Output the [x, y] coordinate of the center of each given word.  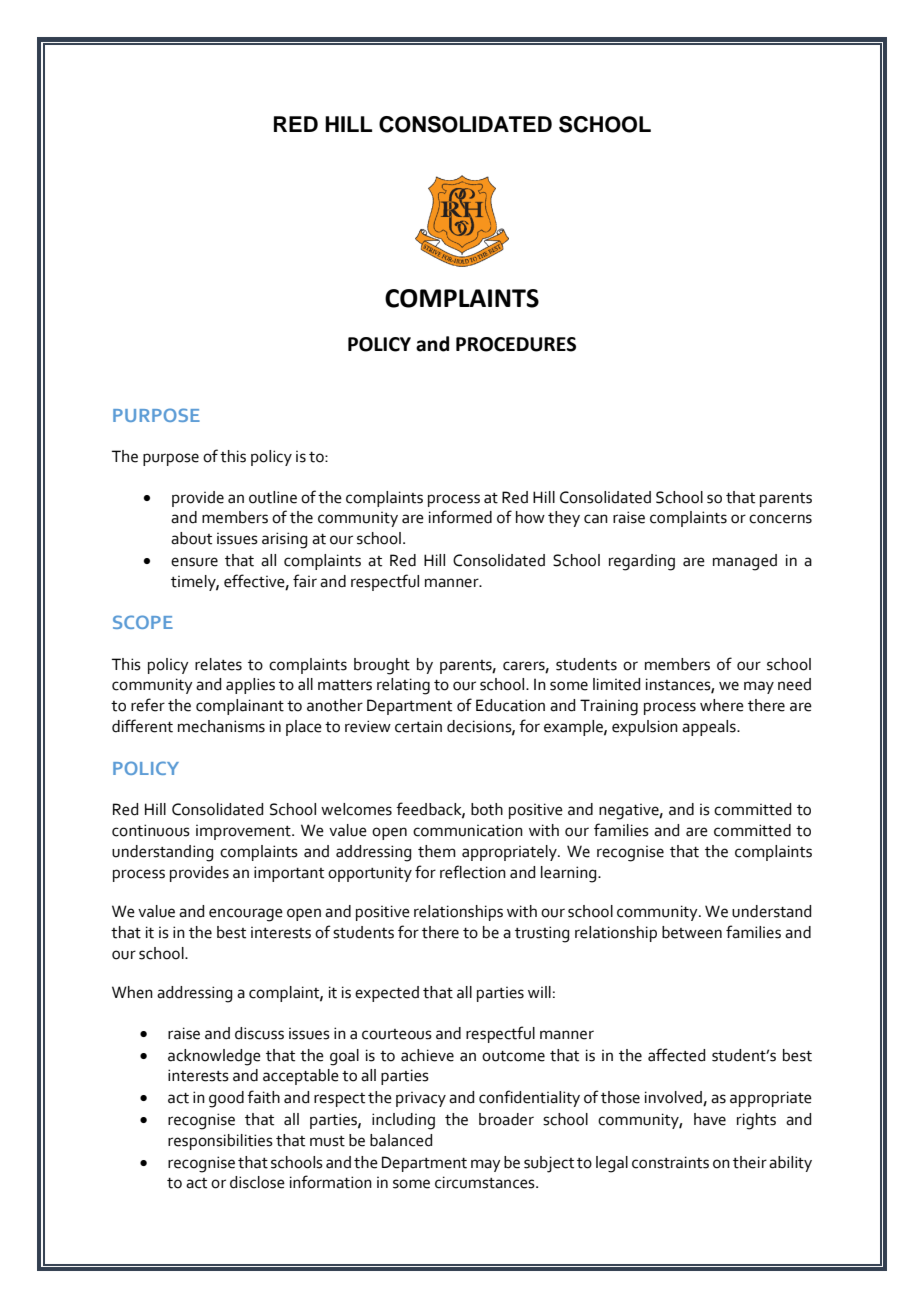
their [750, 1162]
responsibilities [220, 1142]
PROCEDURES [516, 344]
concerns [780, 519]
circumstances [486, 1182]
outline [273, 497]
